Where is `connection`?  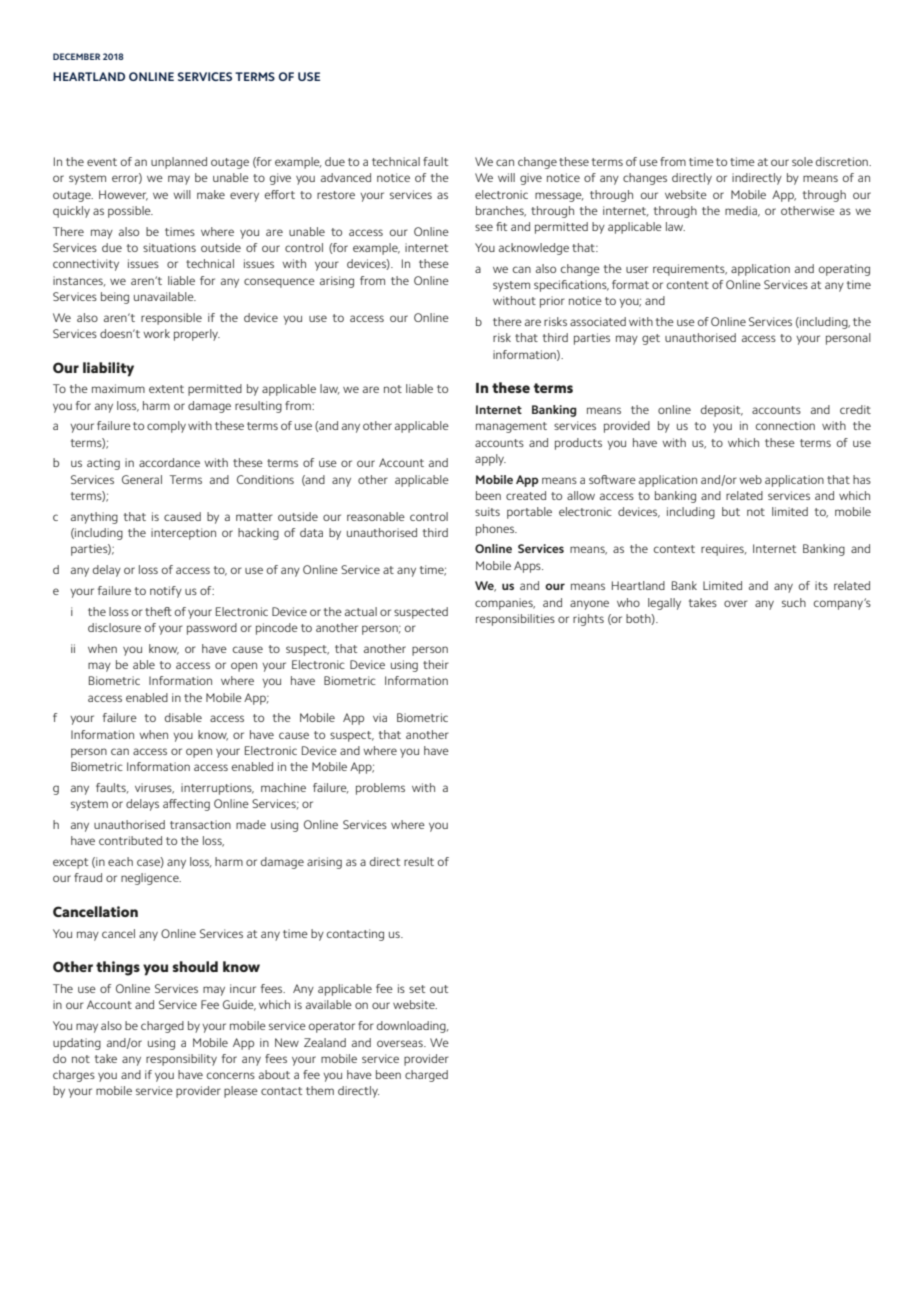 connection is located at coordinates (785, 425).
